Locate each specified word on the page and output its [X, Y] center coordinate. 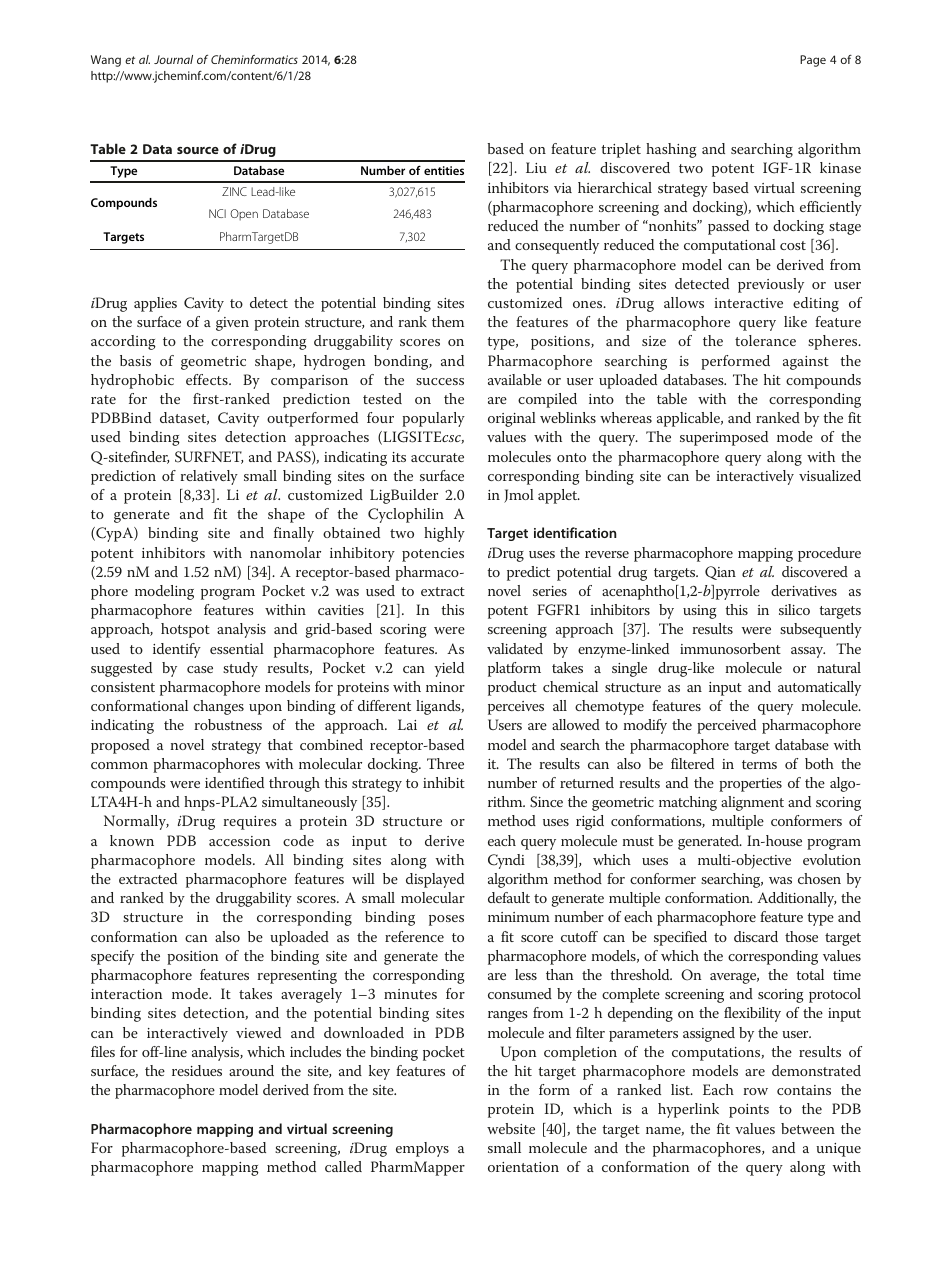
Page [813, 61]
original [512, 419]
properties [750, 785]
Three [445, 763]
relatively [209, 477]
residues [197, 1070]
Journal [173, 59]
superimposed [724, 438]
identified [234, 782]
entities [444, 170]
